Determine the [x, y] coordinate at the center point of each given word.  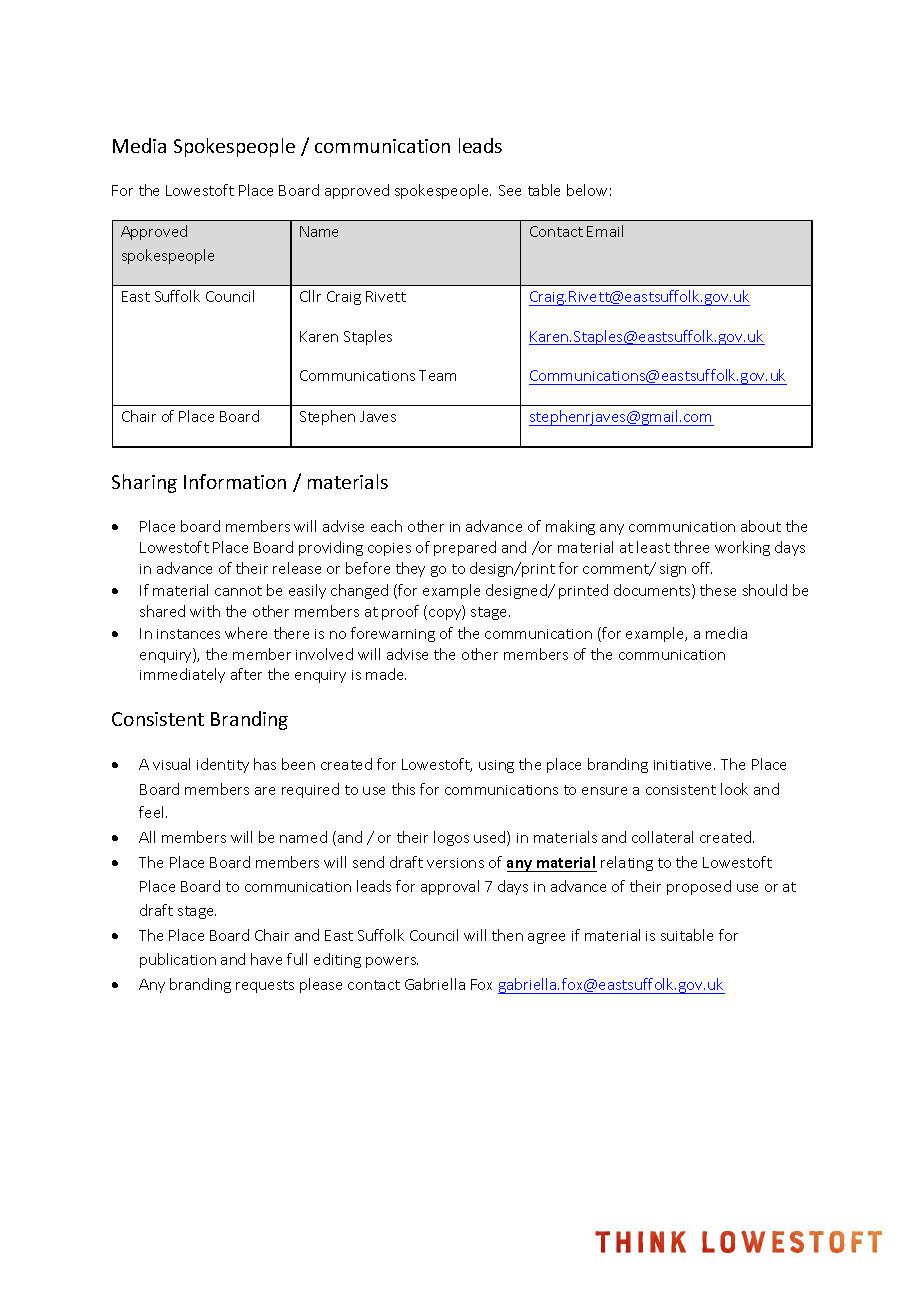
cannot [238, 591]
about [761, 526]
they [410, 569]
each [386, 526]
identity [223, 765]
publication [178, 960]
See [510, 190]
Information [235, 481]
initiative [684, 765]
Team [437, 375]
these [718, 590]
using [496, 766]
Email [605, 231]
